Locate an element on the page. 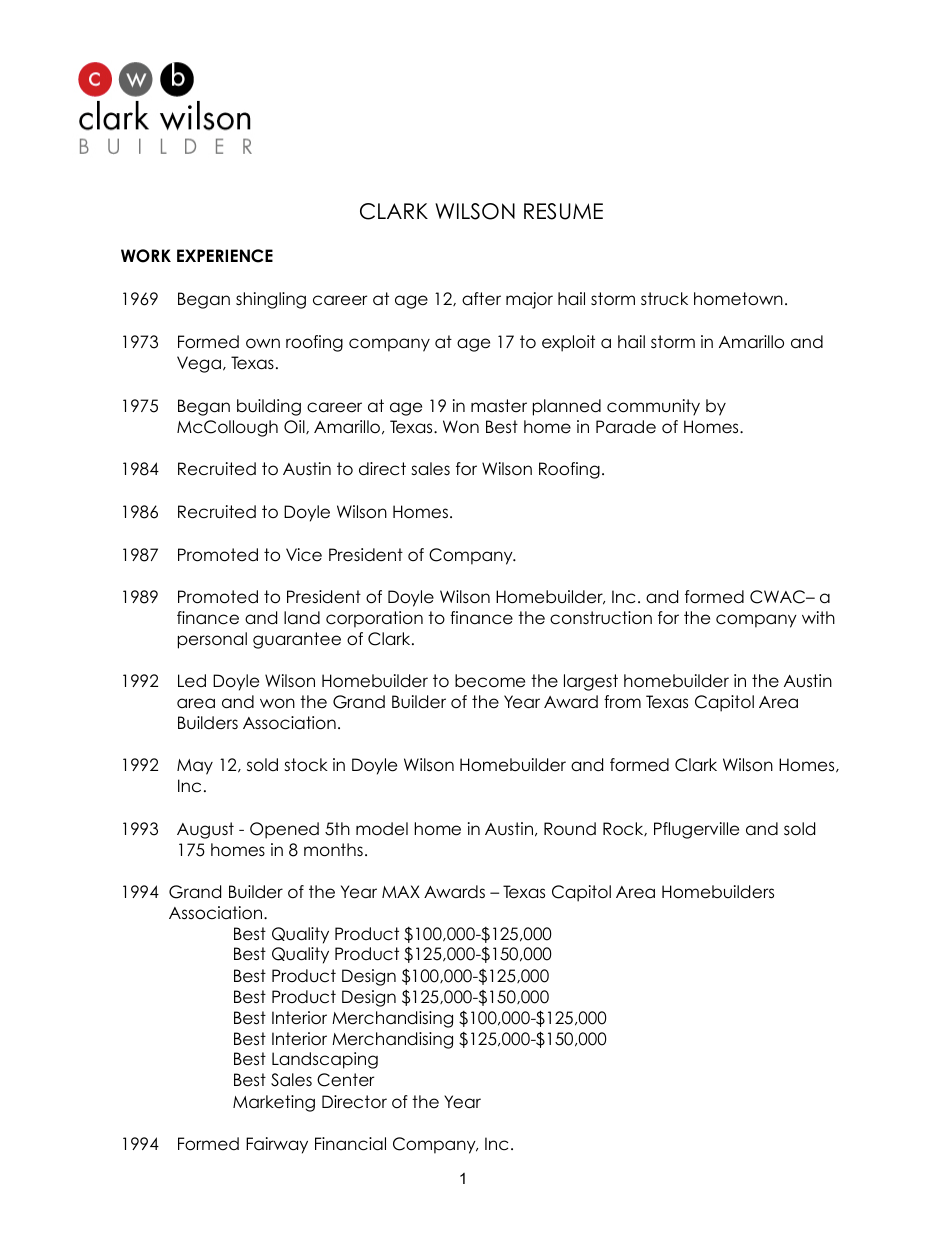 The height and width of the document is (1233, 952). master is located at coordinates (499, 406).
